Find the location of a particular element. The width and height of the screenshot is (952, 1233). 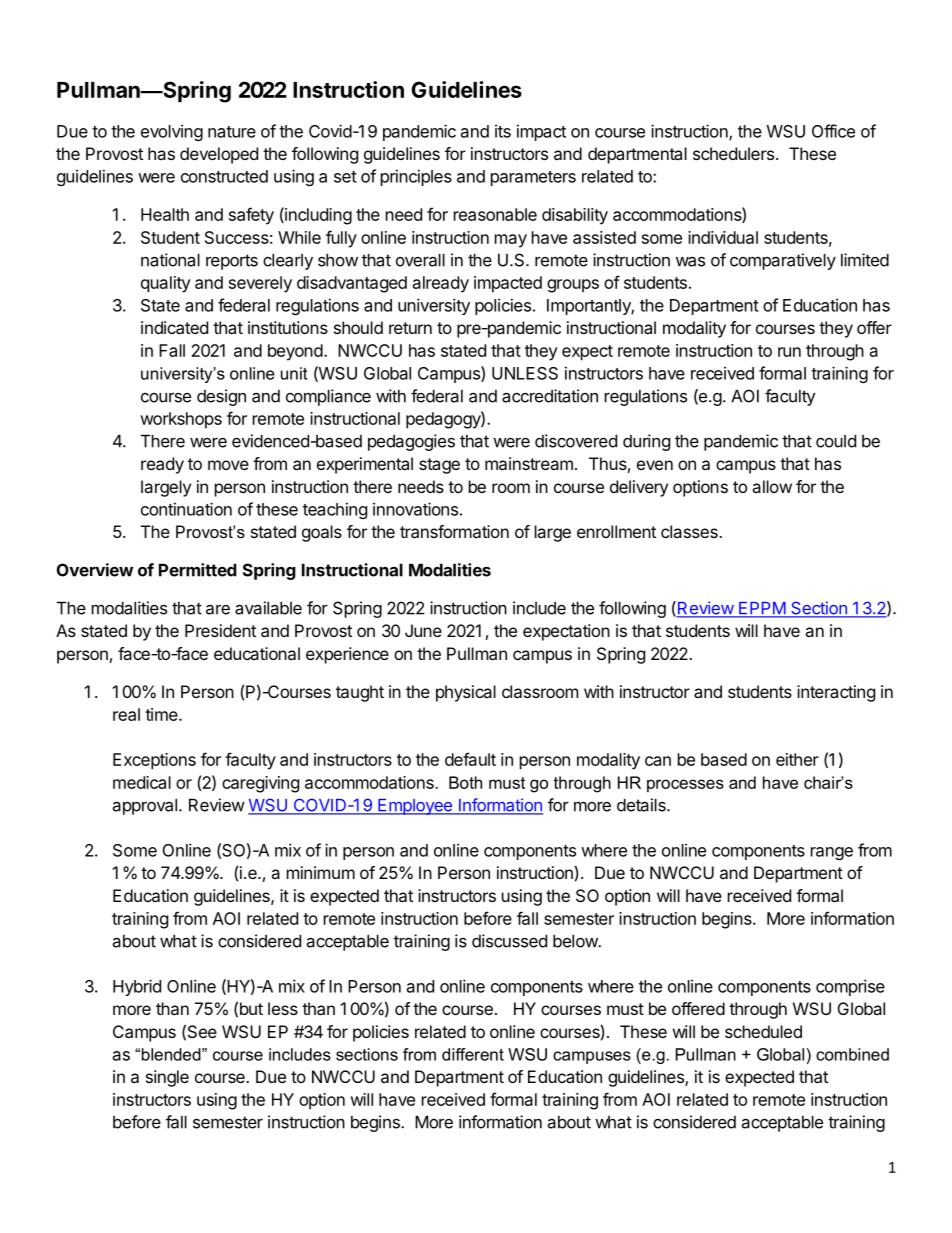

classes is located at coordinates (690, 531).
